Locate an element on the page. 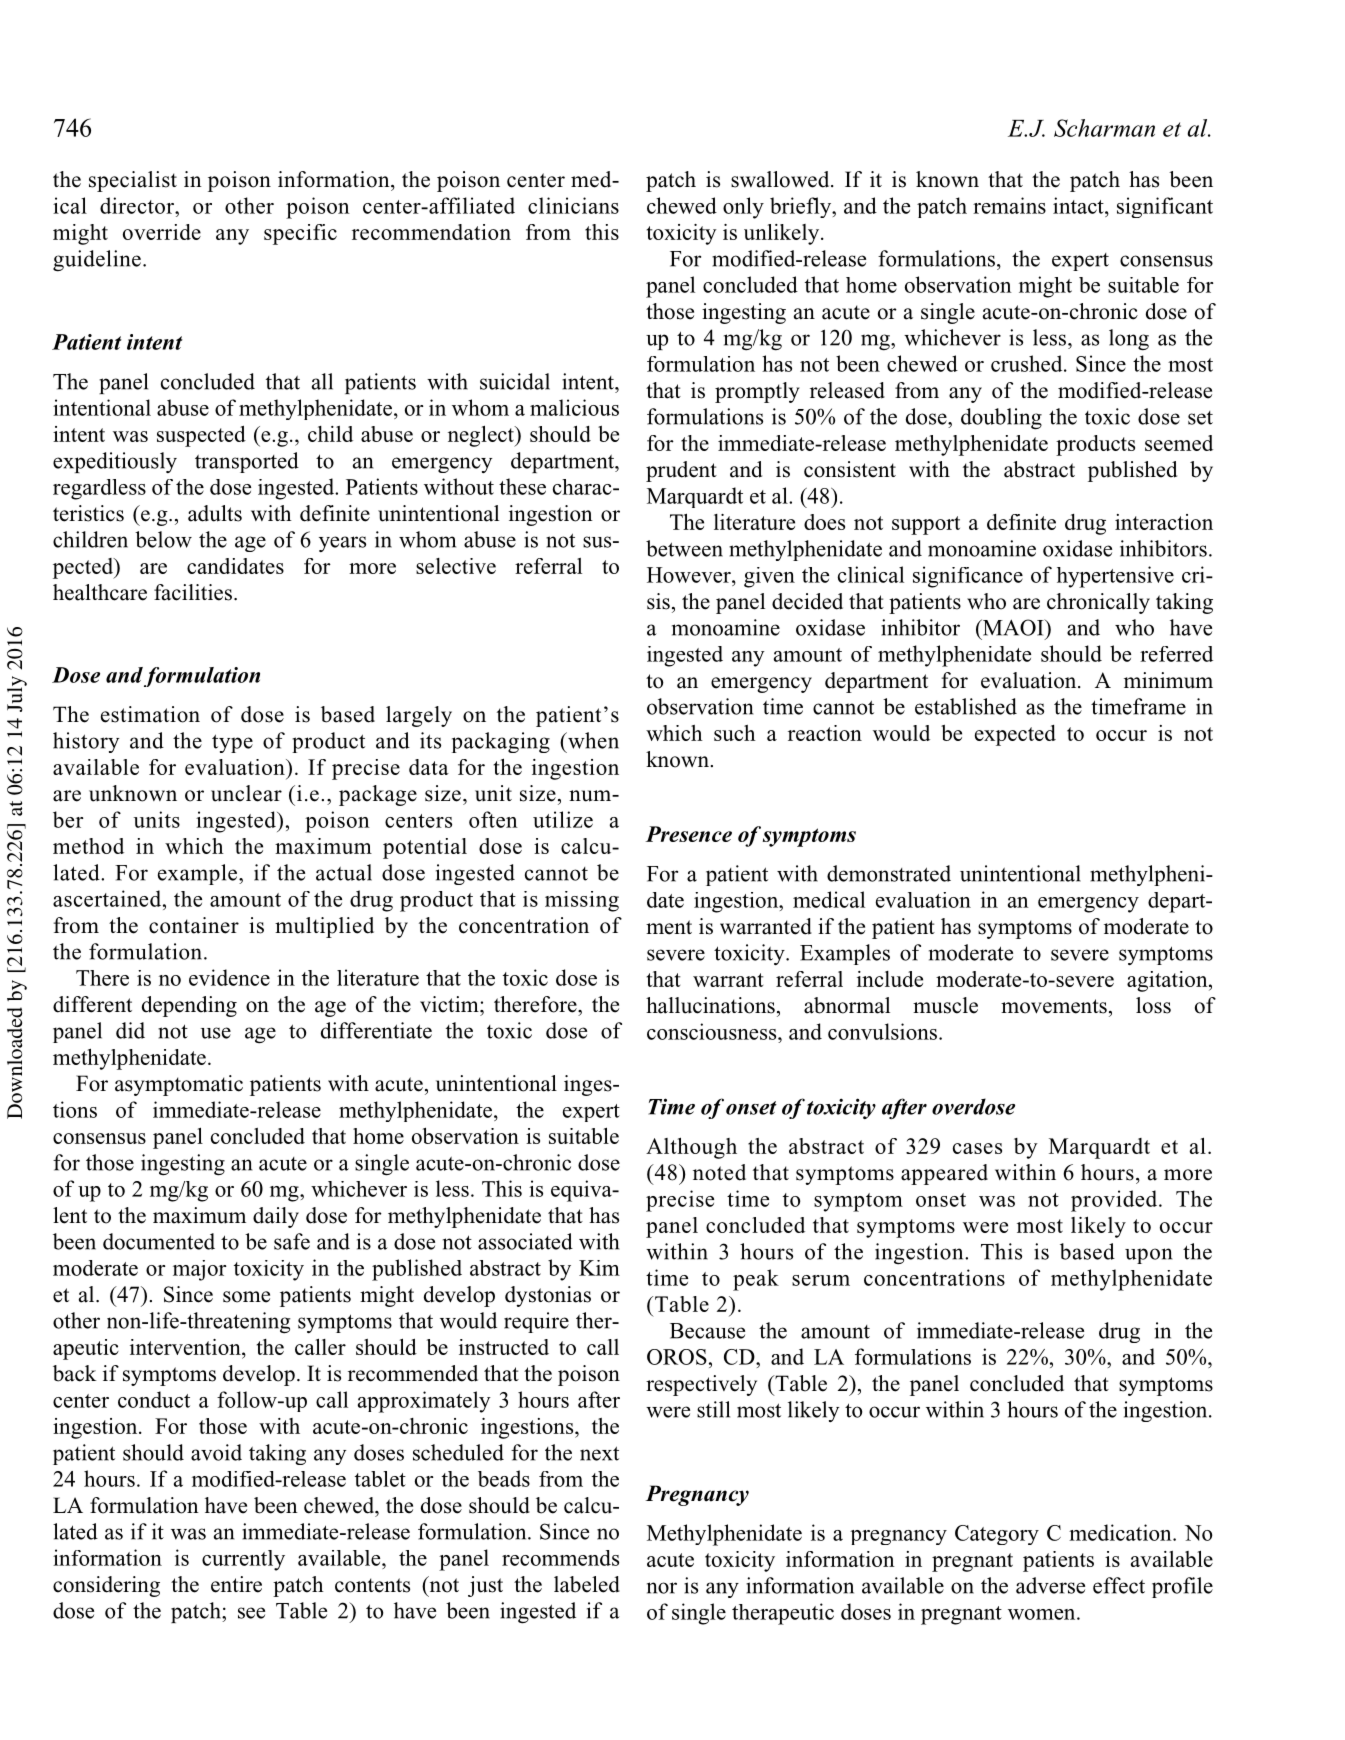  estimation is located at coordinates (150, 714).
